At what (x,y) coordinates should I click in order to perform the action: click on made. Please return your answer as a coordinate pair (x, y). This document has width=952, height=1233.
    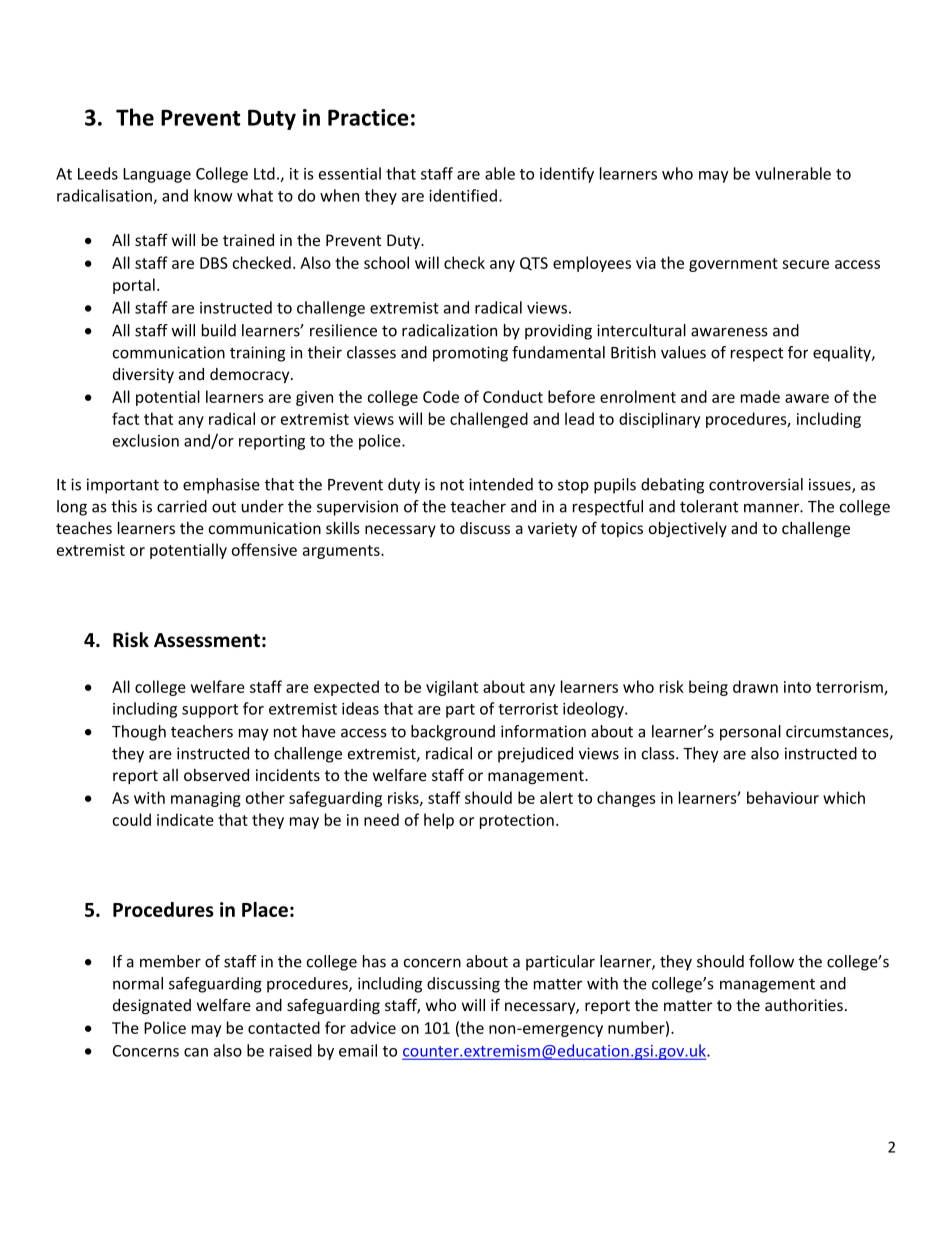
    Looking at the image, I should click on (760, 396).
